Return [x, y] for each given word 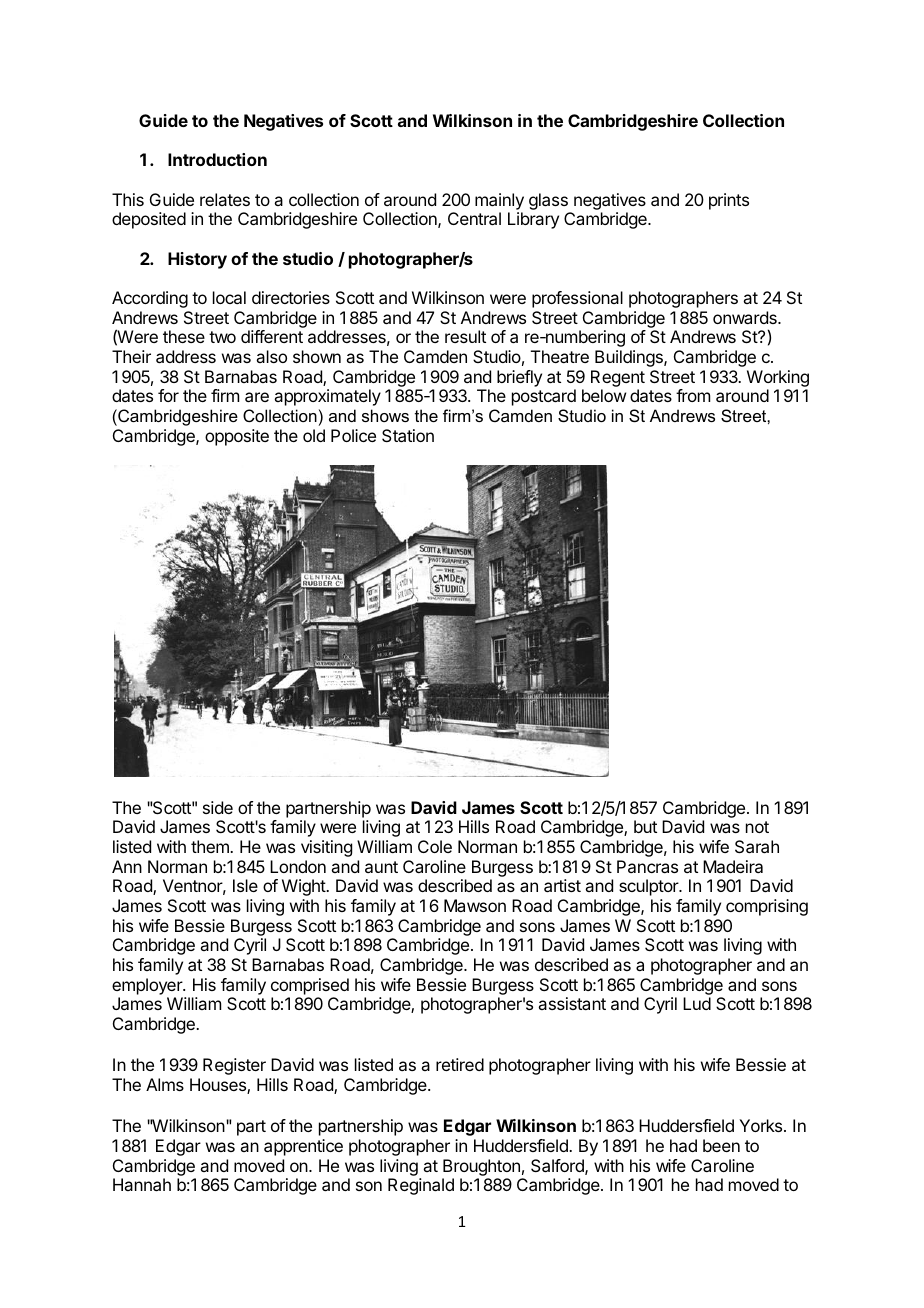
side [218, 807]
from [693, 395]
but [645, 826]
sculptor [650, 887]
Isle [245, 885]
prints [729, 201]
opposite [237, 437]
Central [474, 218]
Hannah [142, 1184]
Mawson [475, 905]
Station [408, 435]
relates [225, 199]
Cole [435, 846]
